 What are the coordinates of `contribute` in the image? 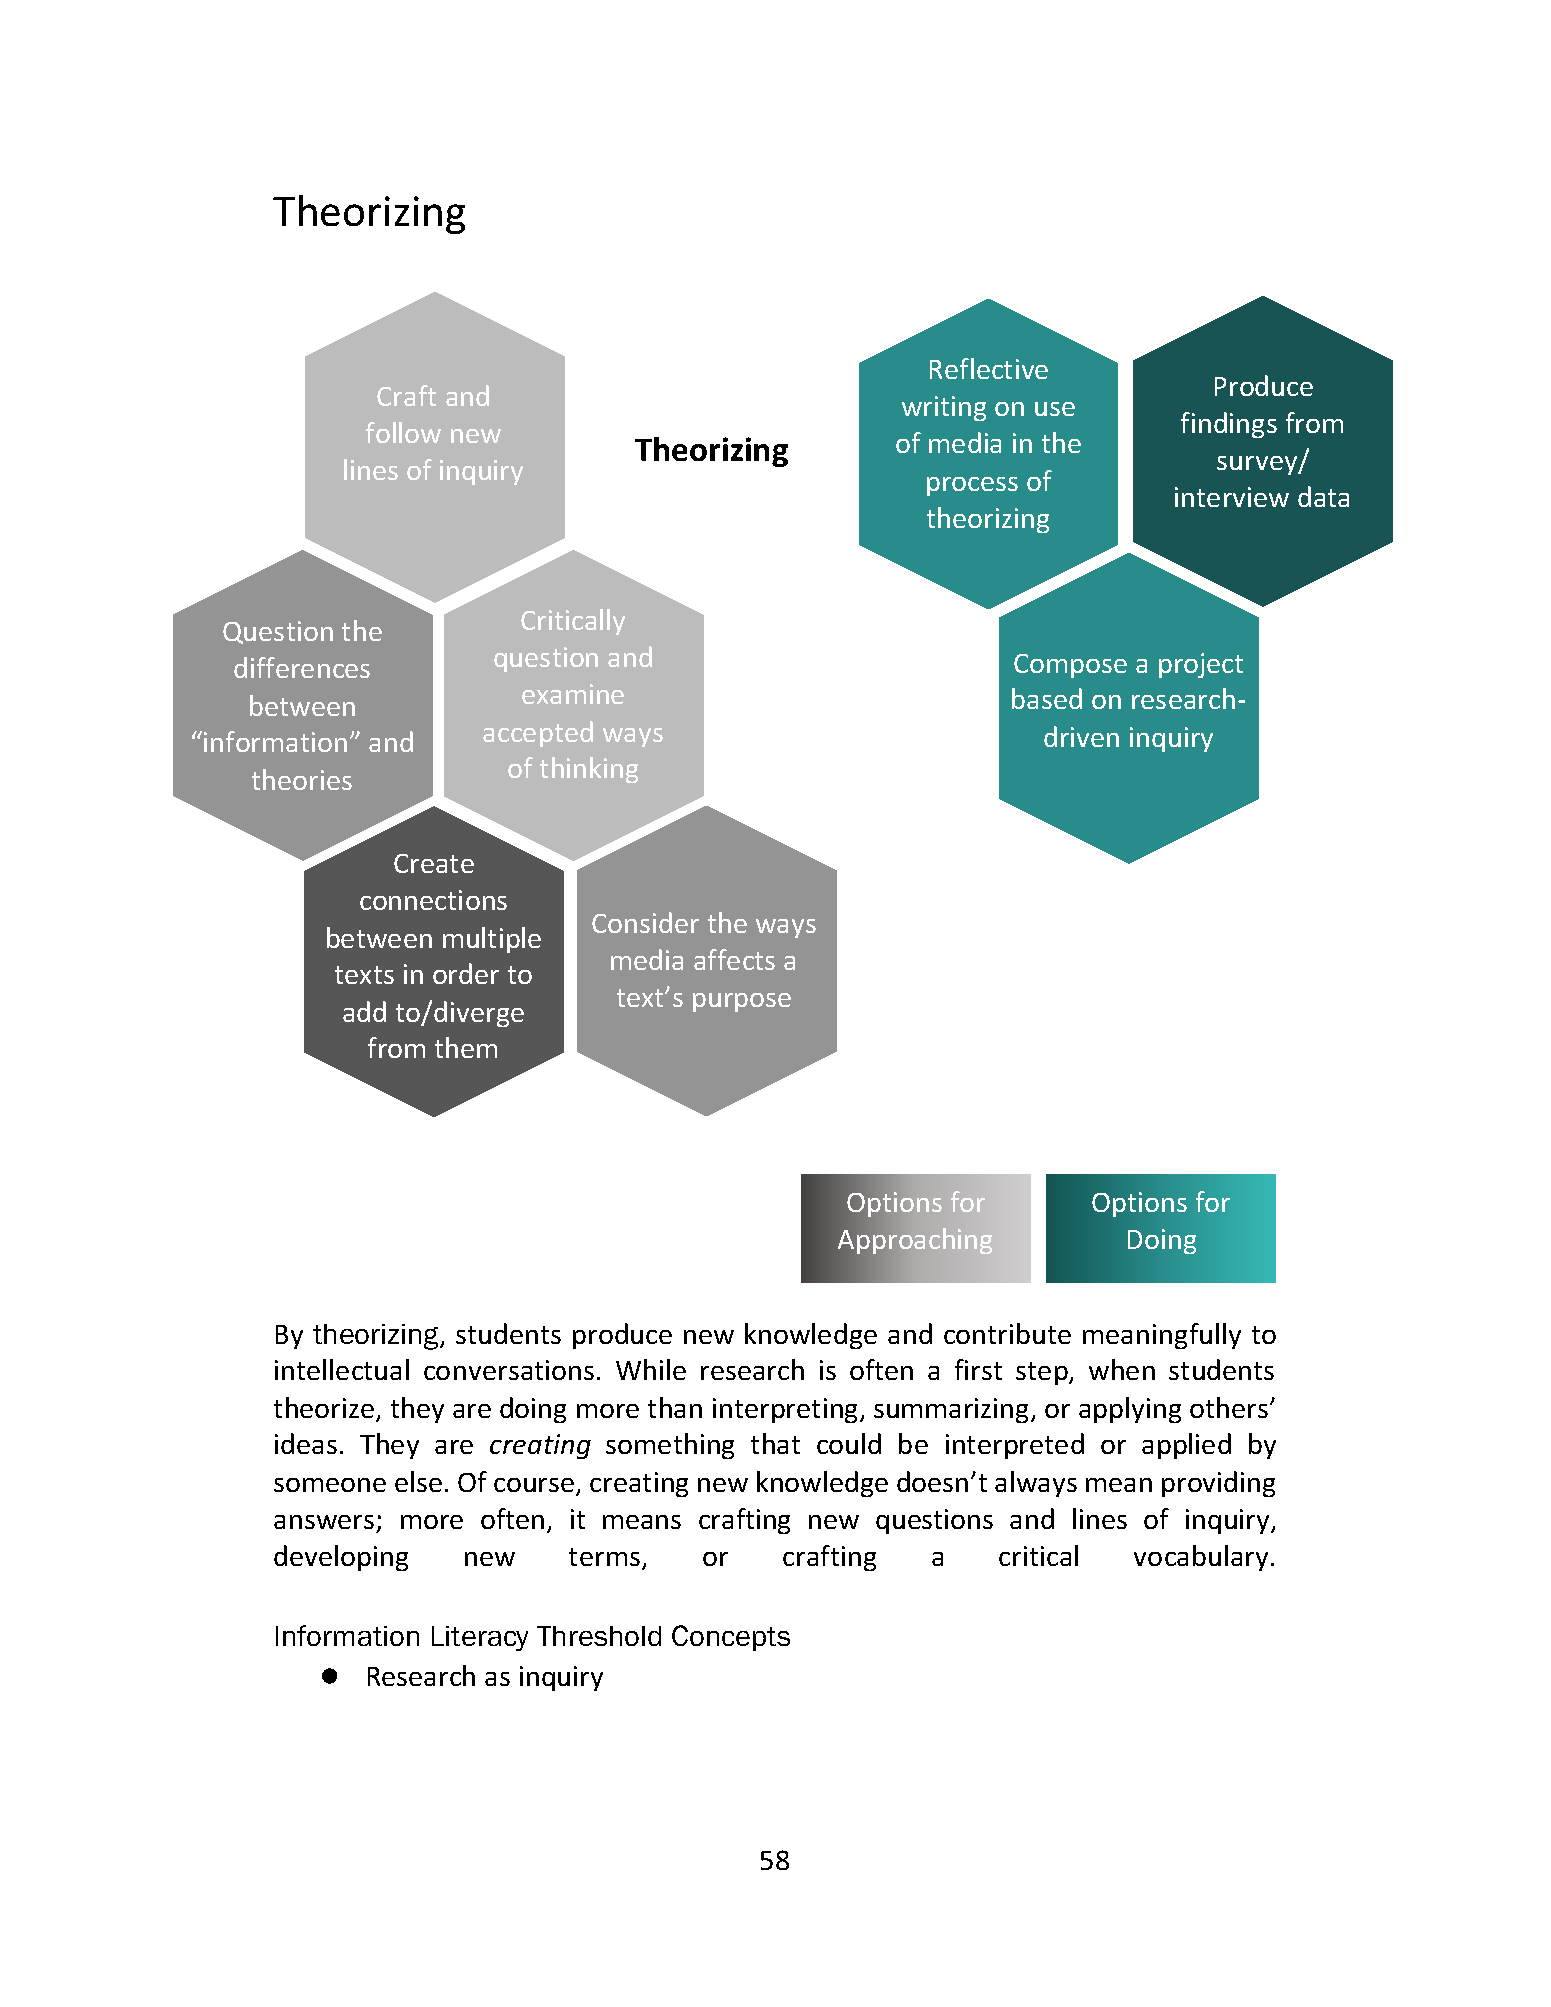 It's located at (1007, 1333).
